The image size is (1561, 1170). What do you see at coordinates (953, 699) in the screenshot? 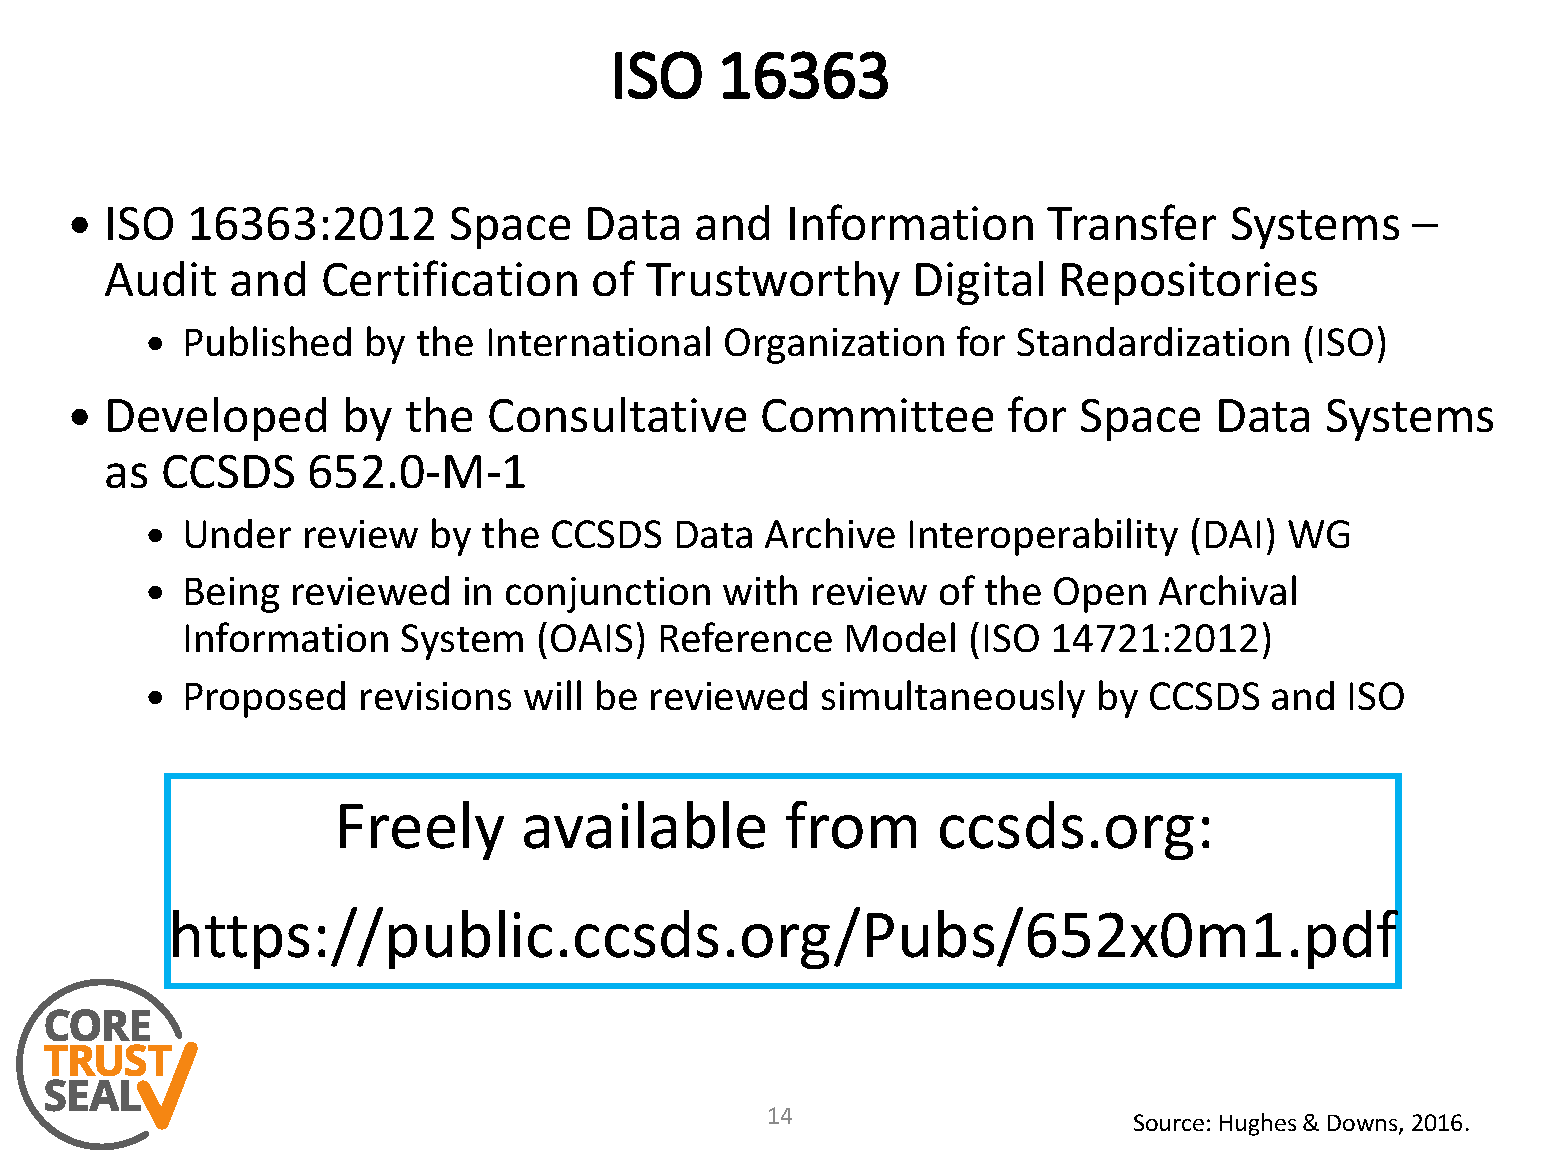
I see `simultaneously` at bounding box center [953, 699].
